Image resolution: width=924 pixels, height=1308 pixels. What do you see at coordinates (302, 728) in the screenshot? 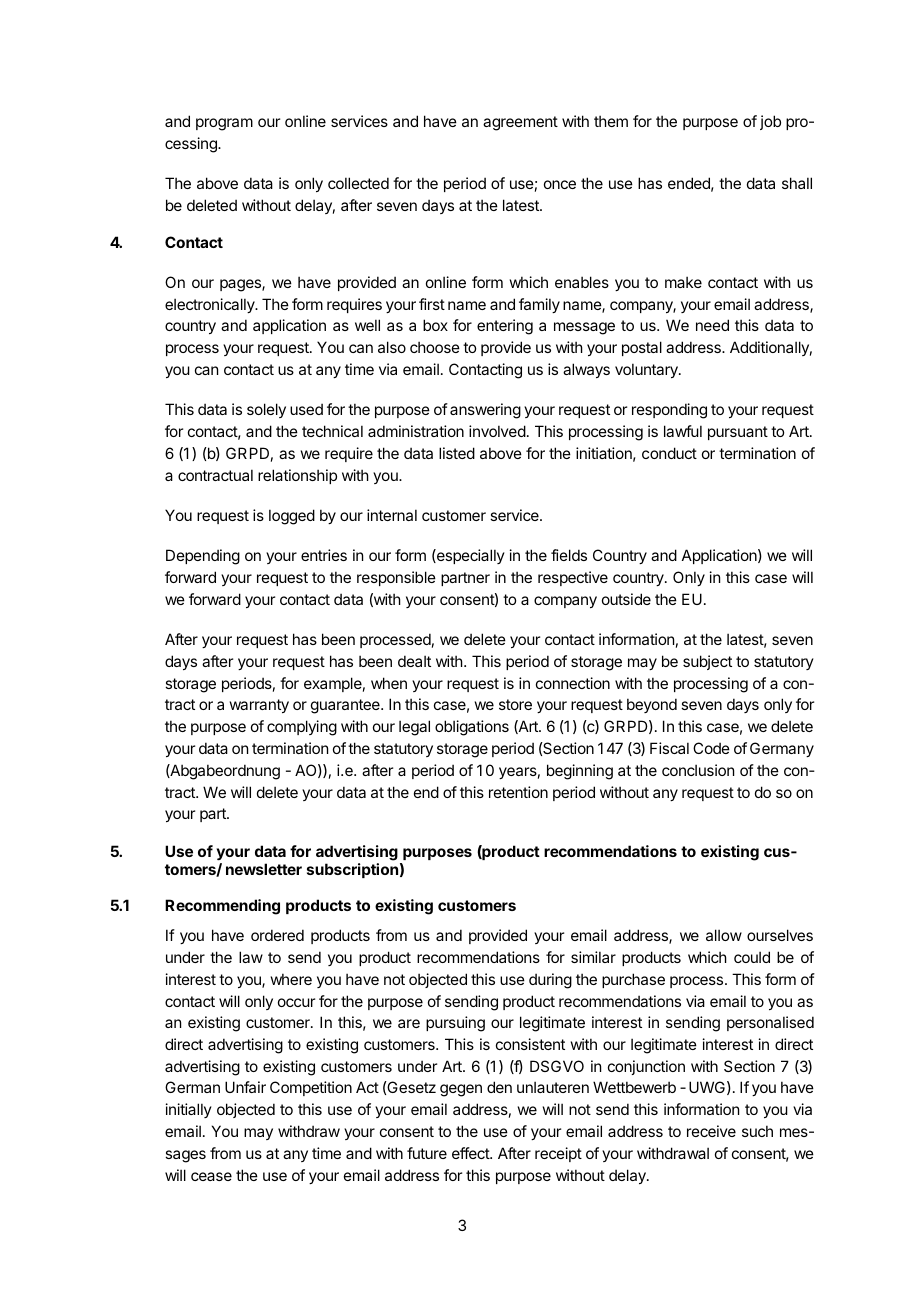
I see `complying` at bounding box center [302, 728].
